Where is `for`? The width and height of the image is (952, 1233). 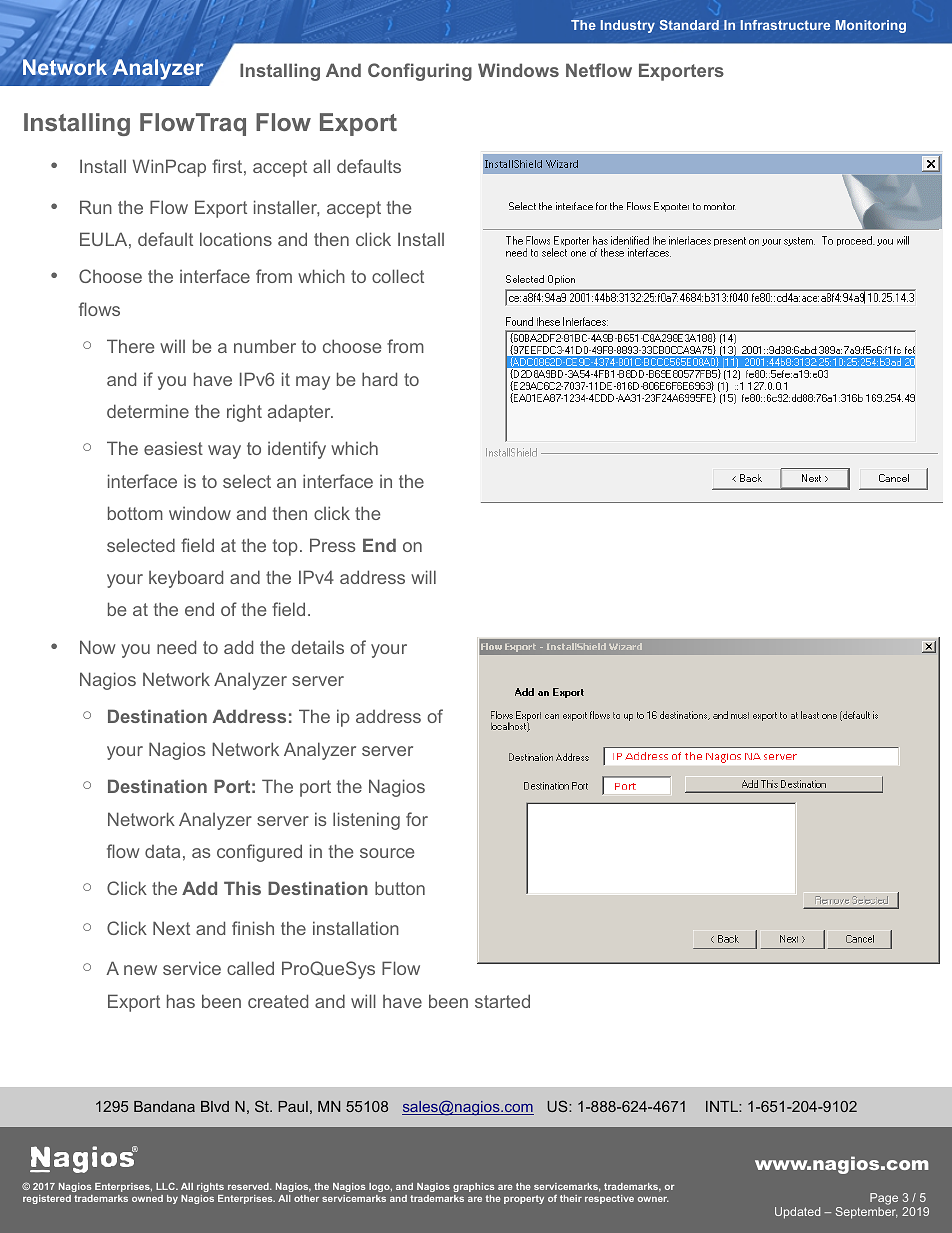
for is located at coordinates (417, 819).
